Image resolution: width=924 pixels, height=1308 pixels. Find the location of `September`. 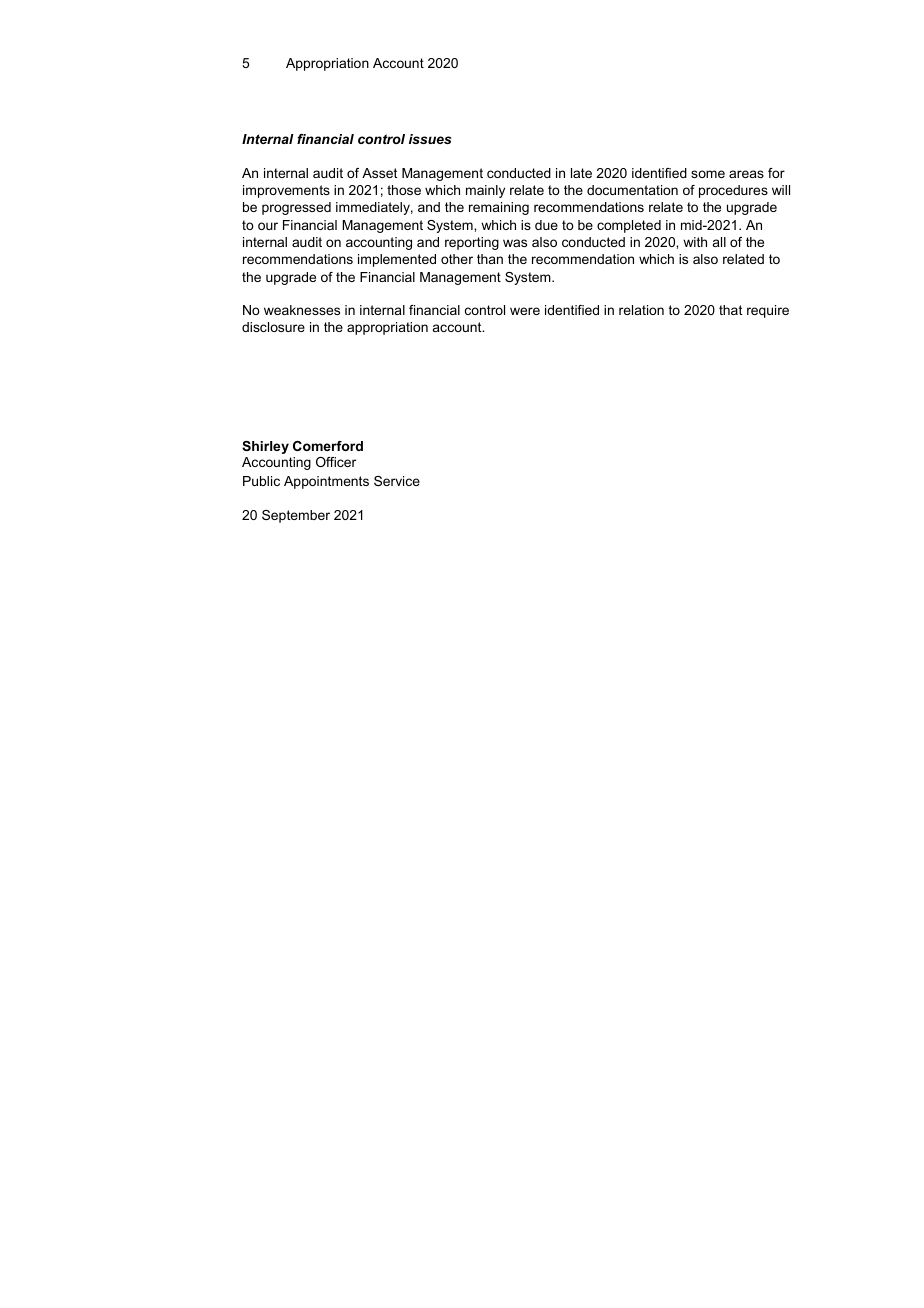

September is located at coordinates (296, 516).
